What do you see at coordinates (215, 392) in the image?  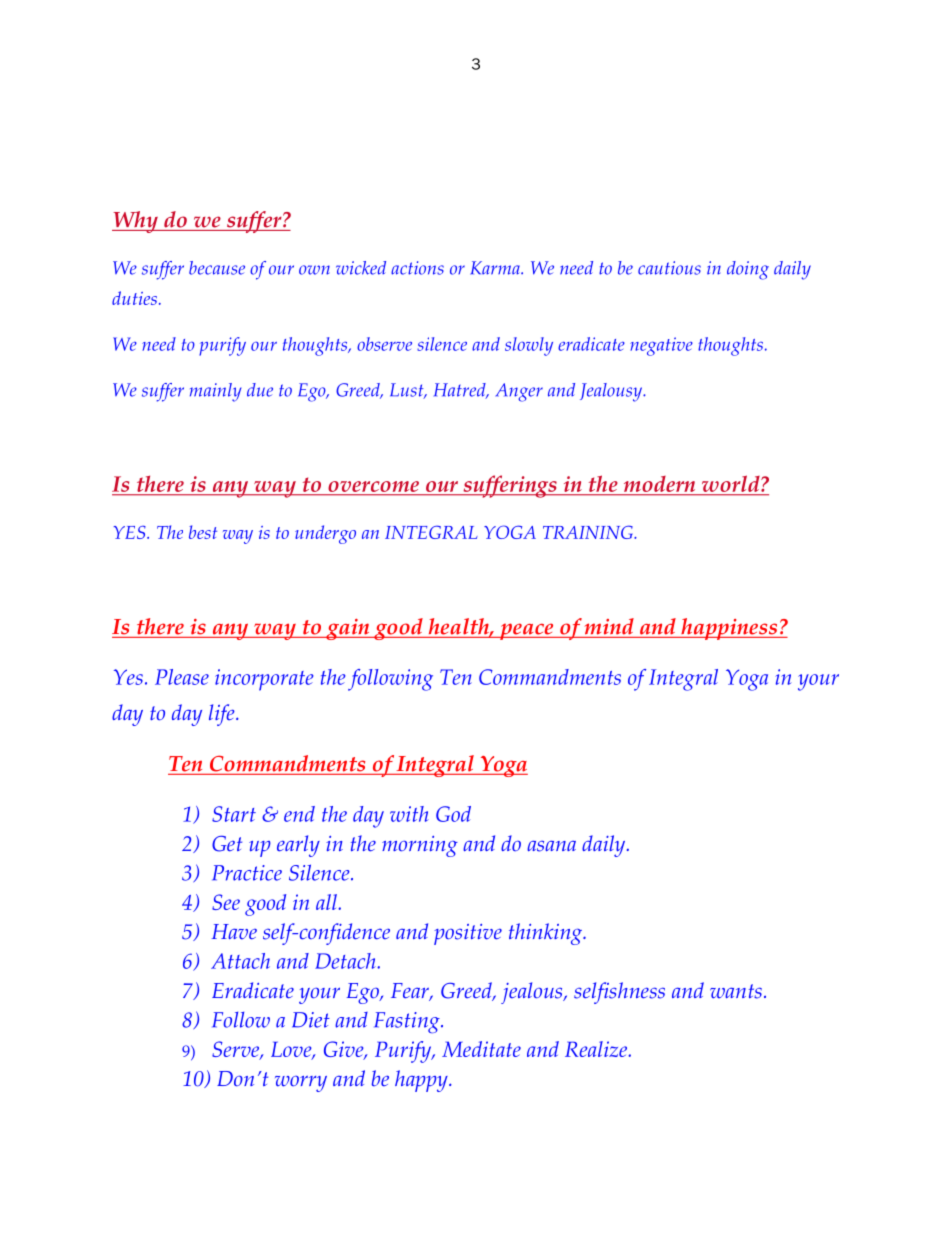 I see `mainly` at bounding box center [215, 392].
